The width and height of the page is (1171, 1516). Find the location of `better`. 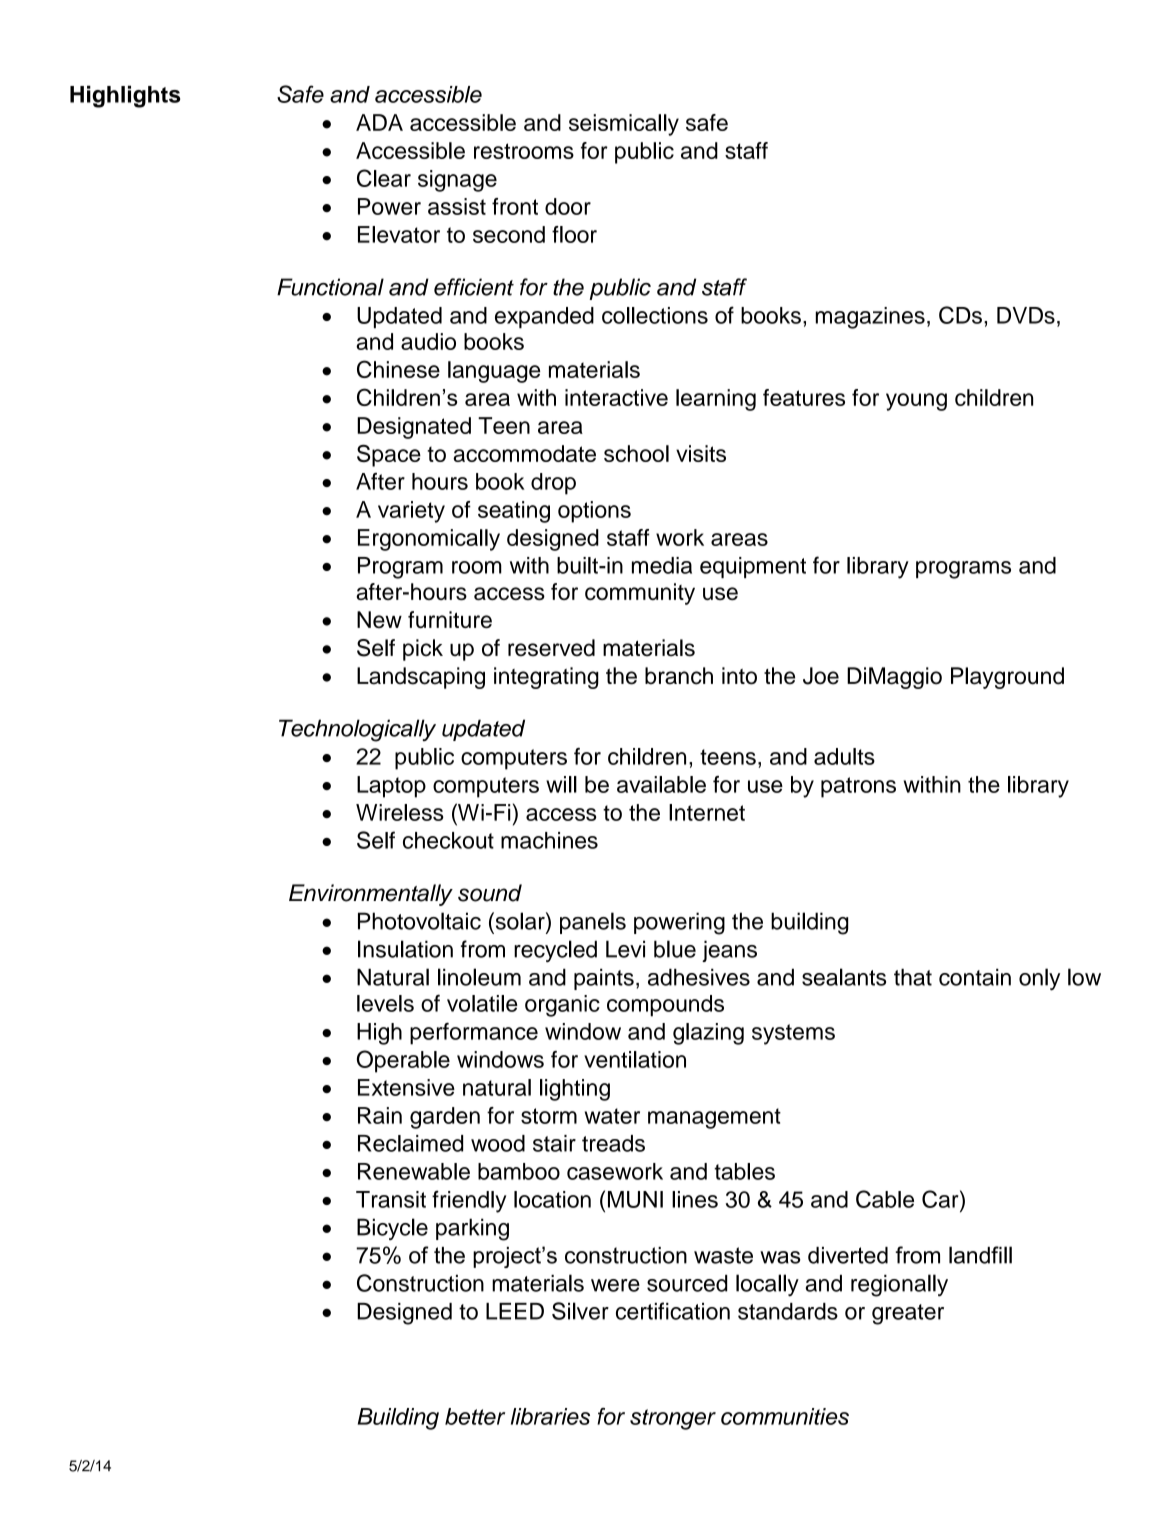

better is located at coordinates (475, 1416).
